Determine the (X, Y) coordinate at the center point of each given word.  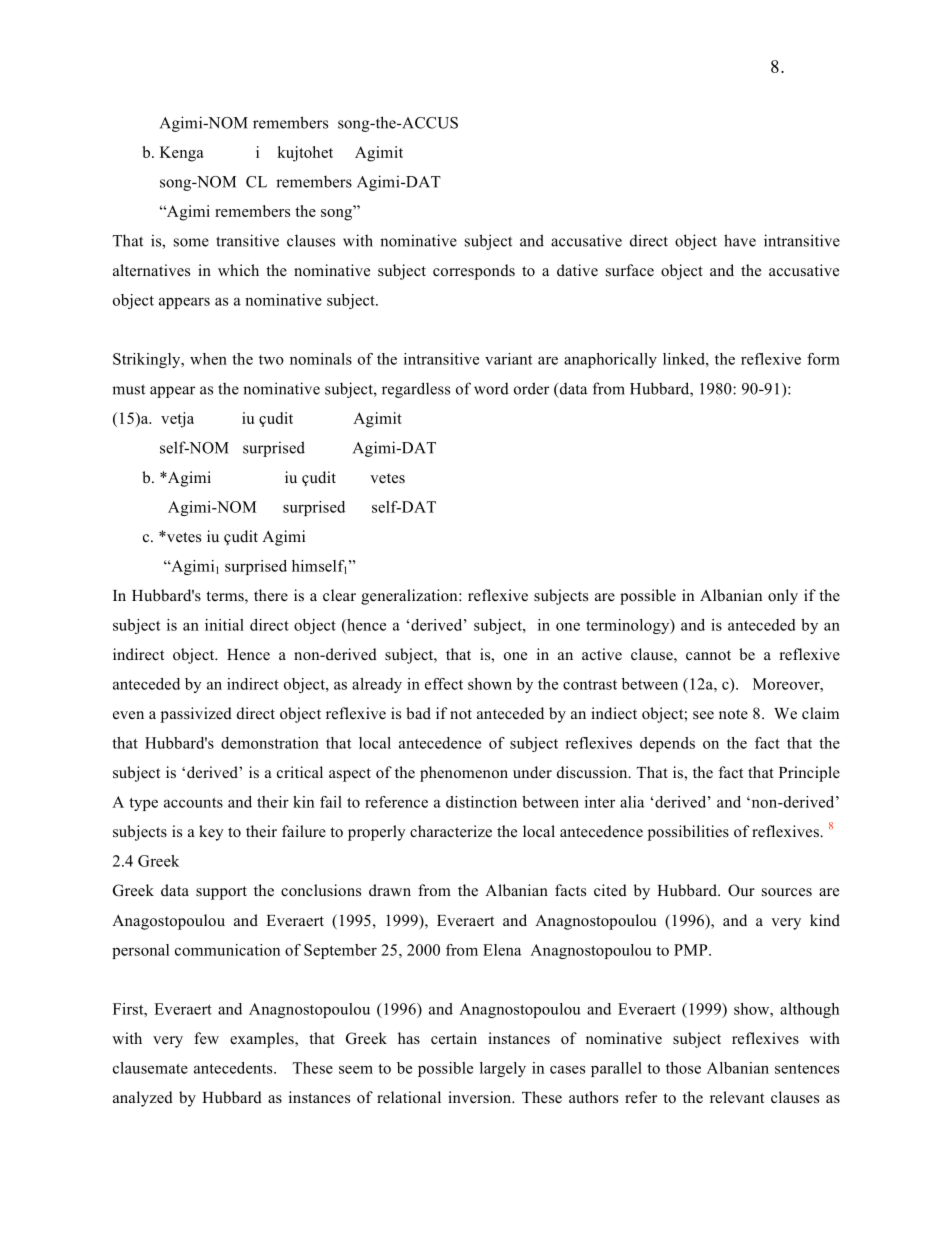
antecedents (234, 1068)
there (271, 595)
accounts (193, 803)
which (238, 270)
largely (503, 1069)
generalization (410, 597)
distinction (481, 802)
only (783, 597)
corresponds (474, 272)
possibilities (688, 833)
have (740, 240)
